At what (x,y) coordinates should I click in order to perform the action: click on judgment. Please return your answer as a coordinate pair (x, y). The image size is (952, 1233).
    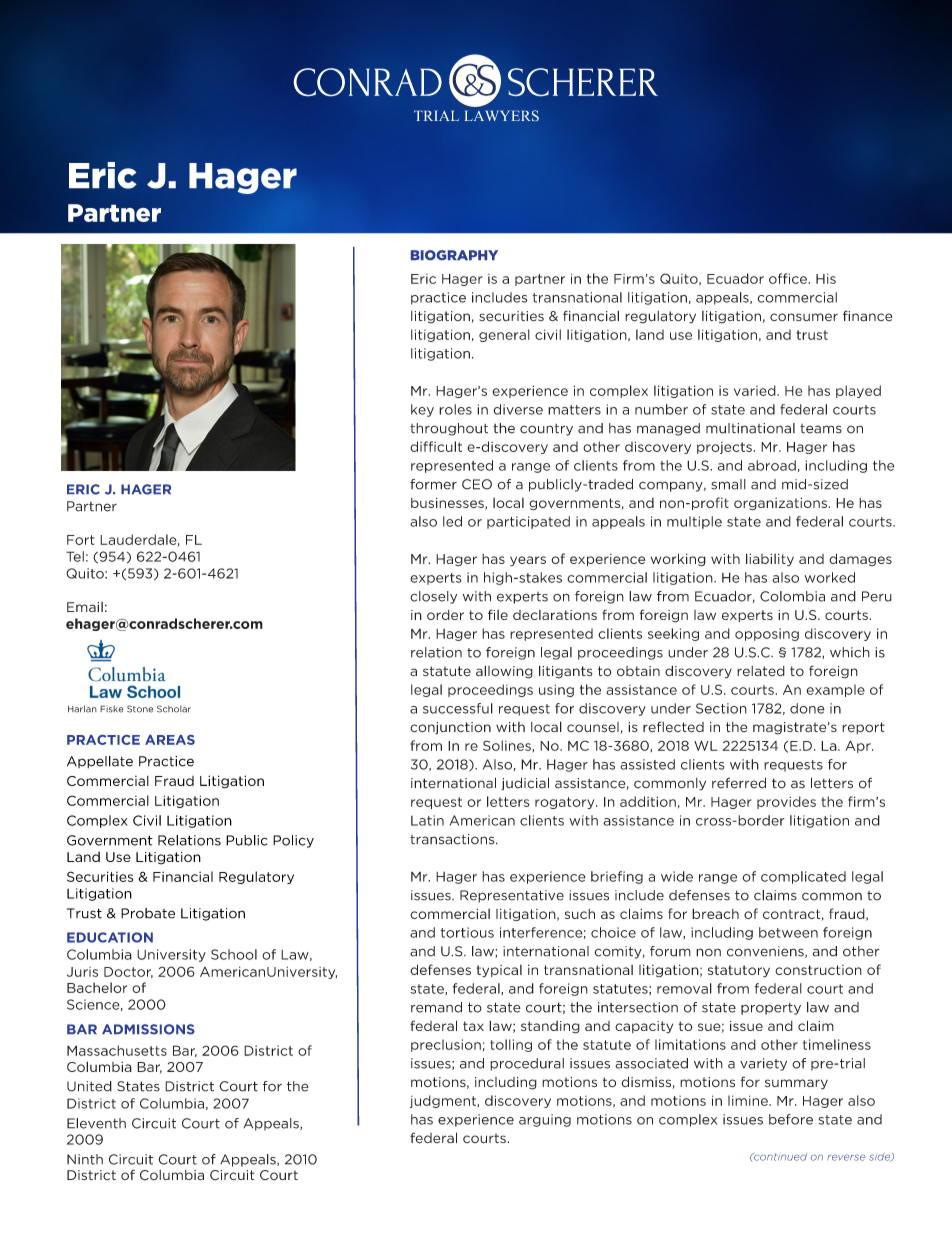
    Looking at the image, I should click on (443, 1101).
